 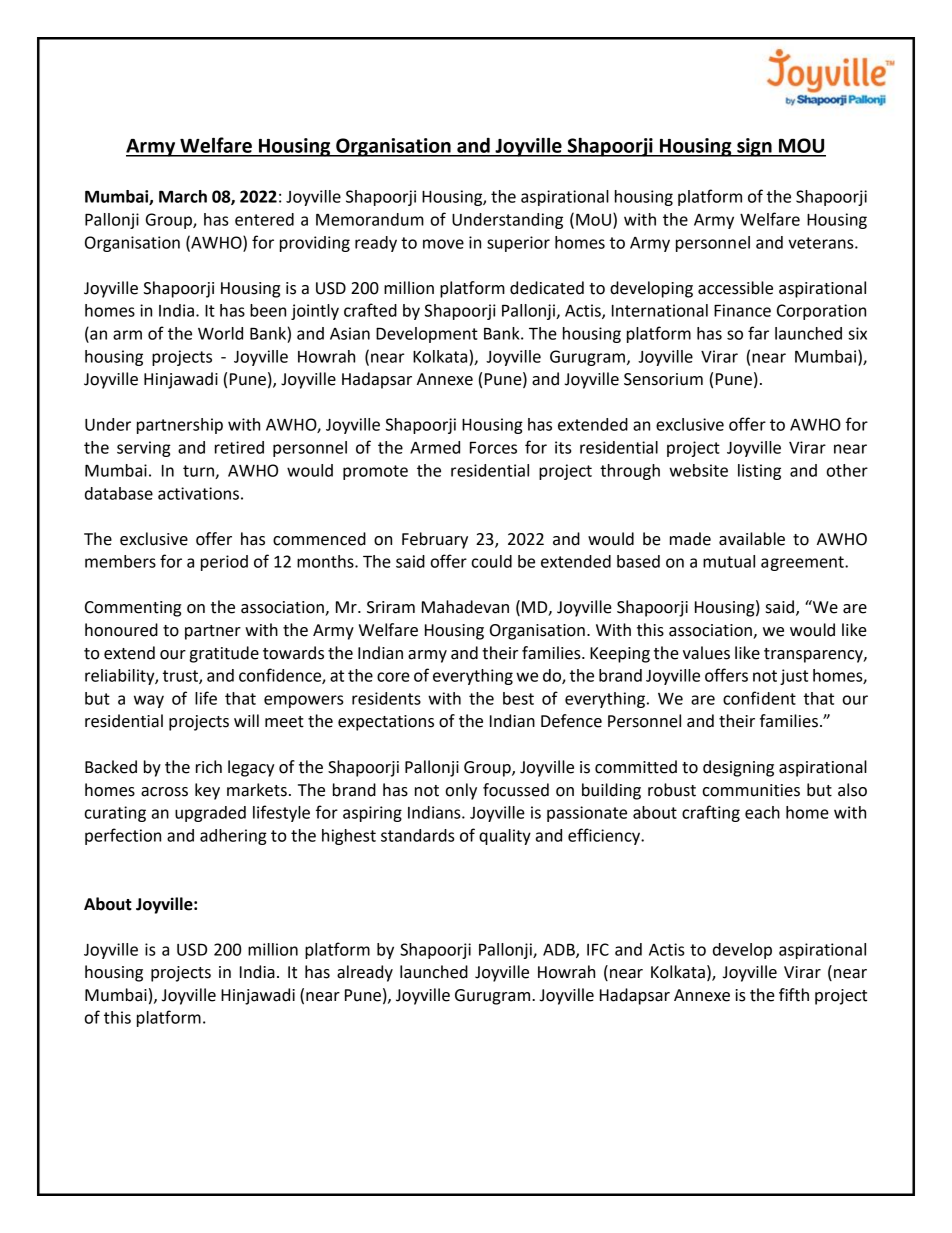 What do you see at coordinates (803, 563) in the screenshot?
I see `agreement` at bounding box center [803, 563].
